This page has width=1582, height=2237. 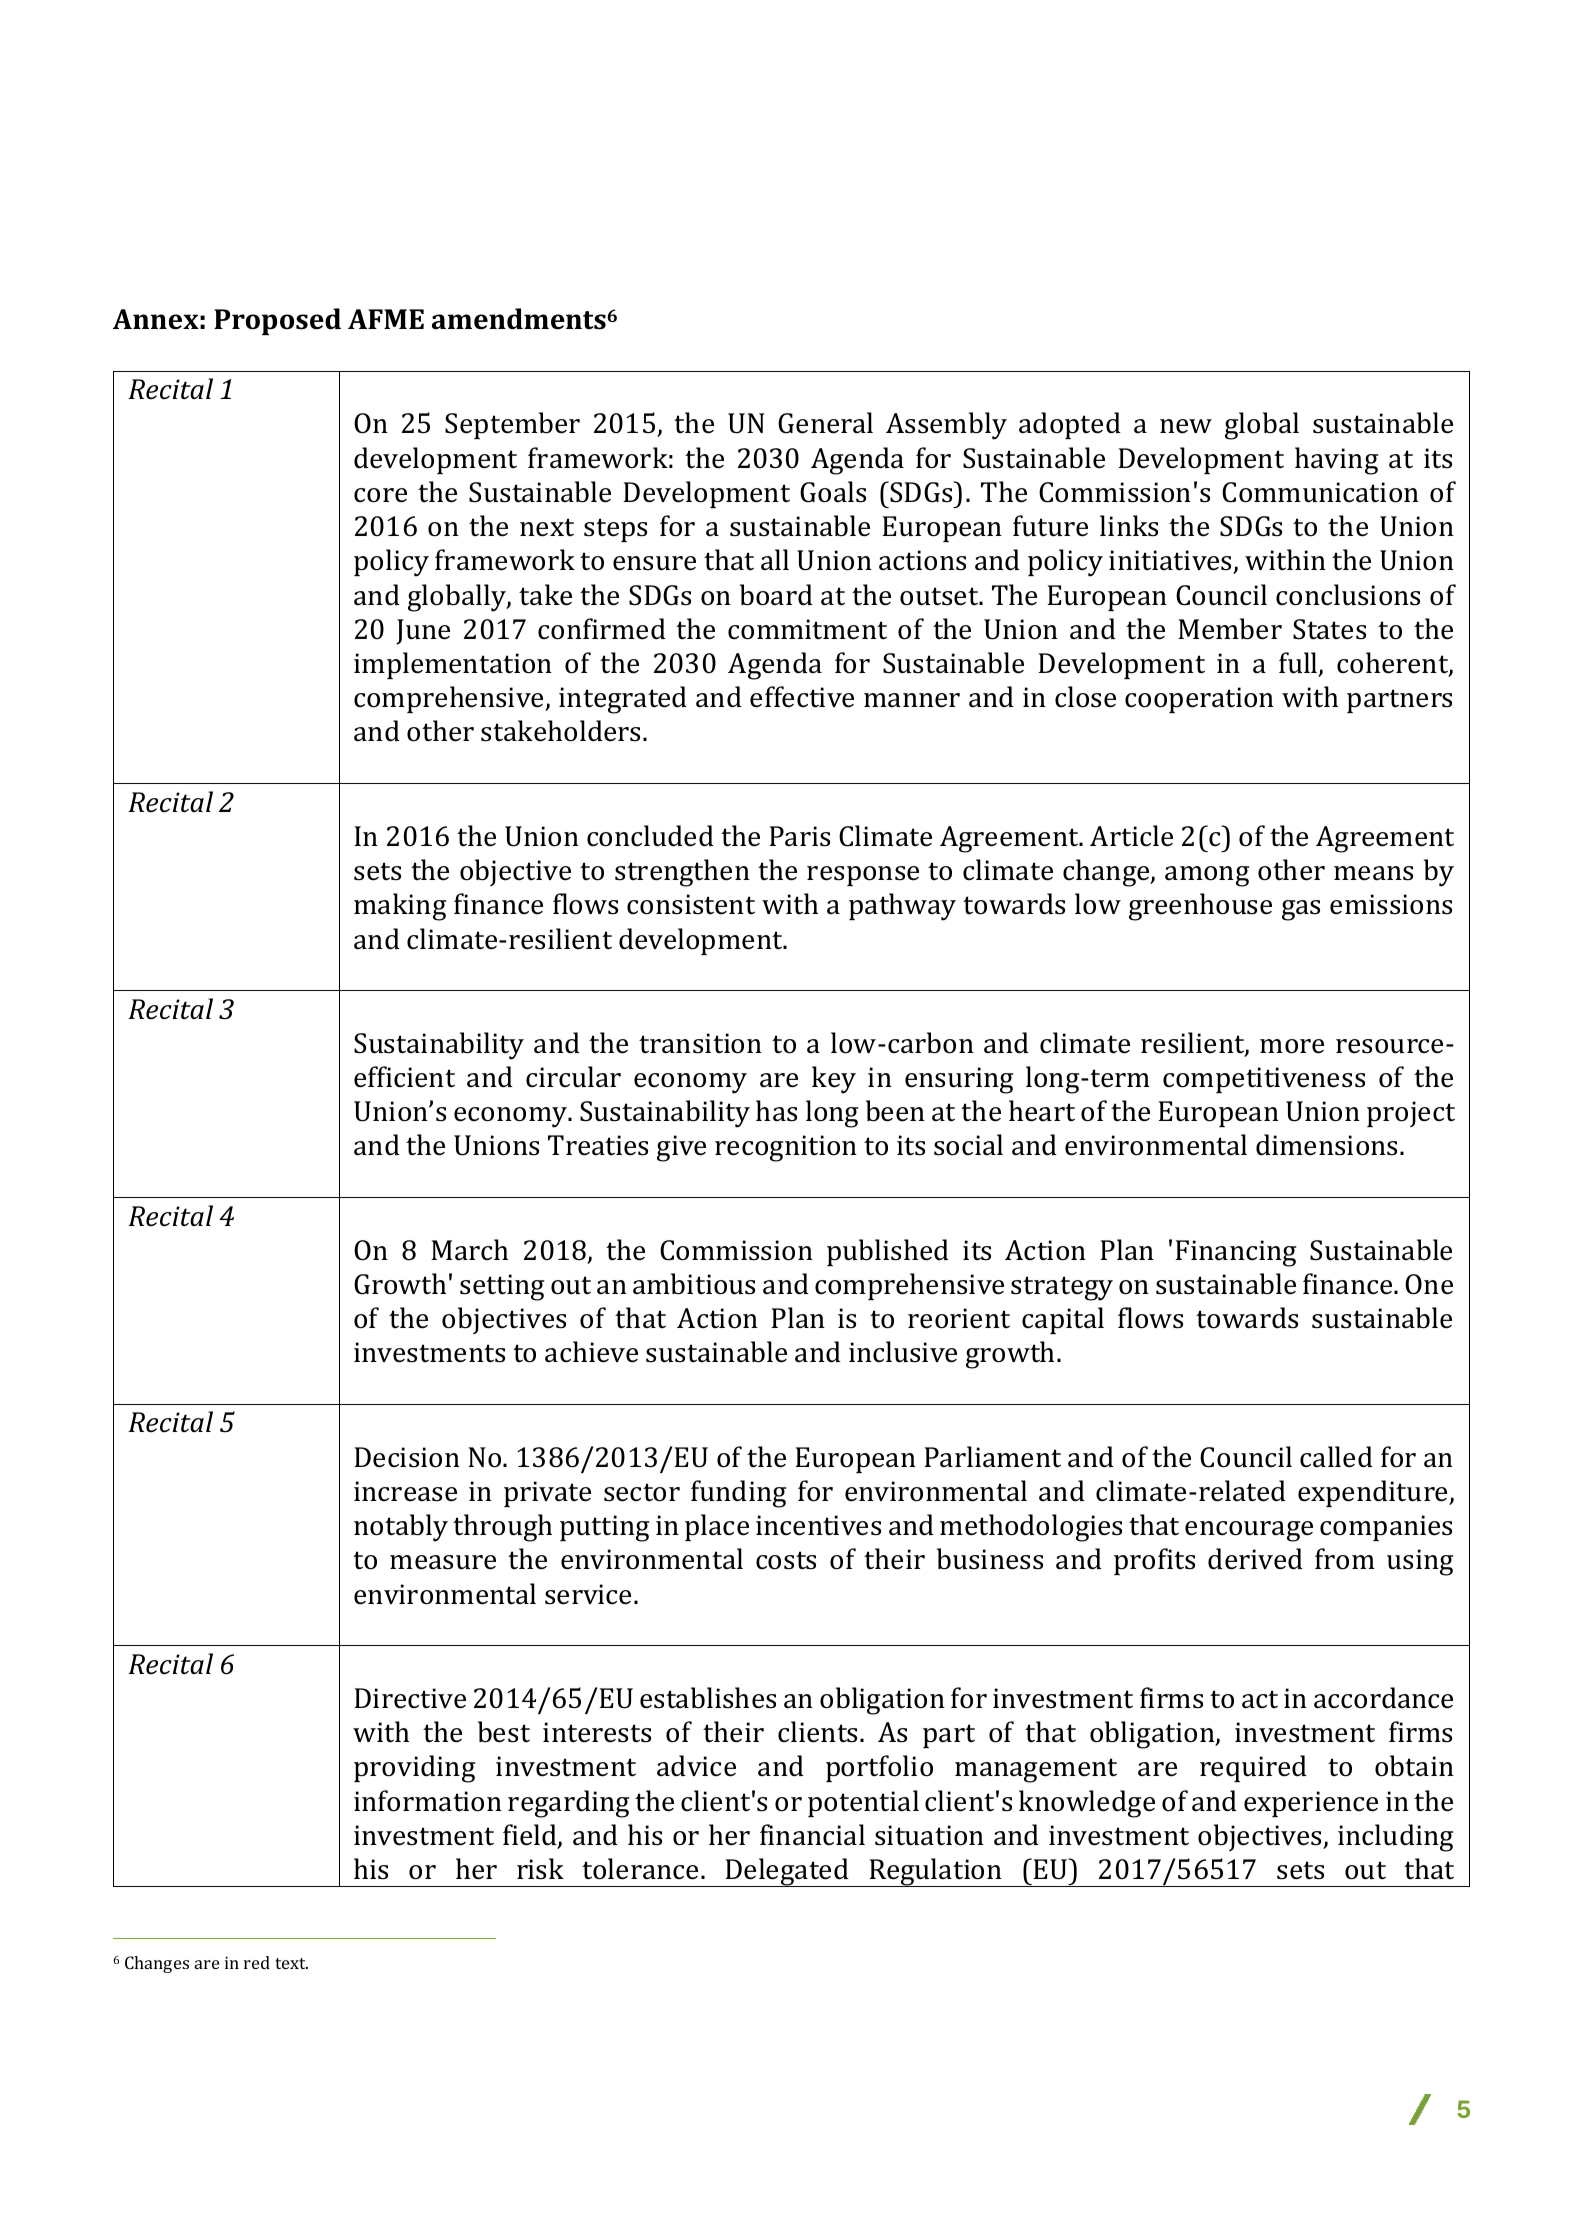 What do you see at coordinates (825, 423) in the page?
I see `General` at bounding box center [825, 423].
